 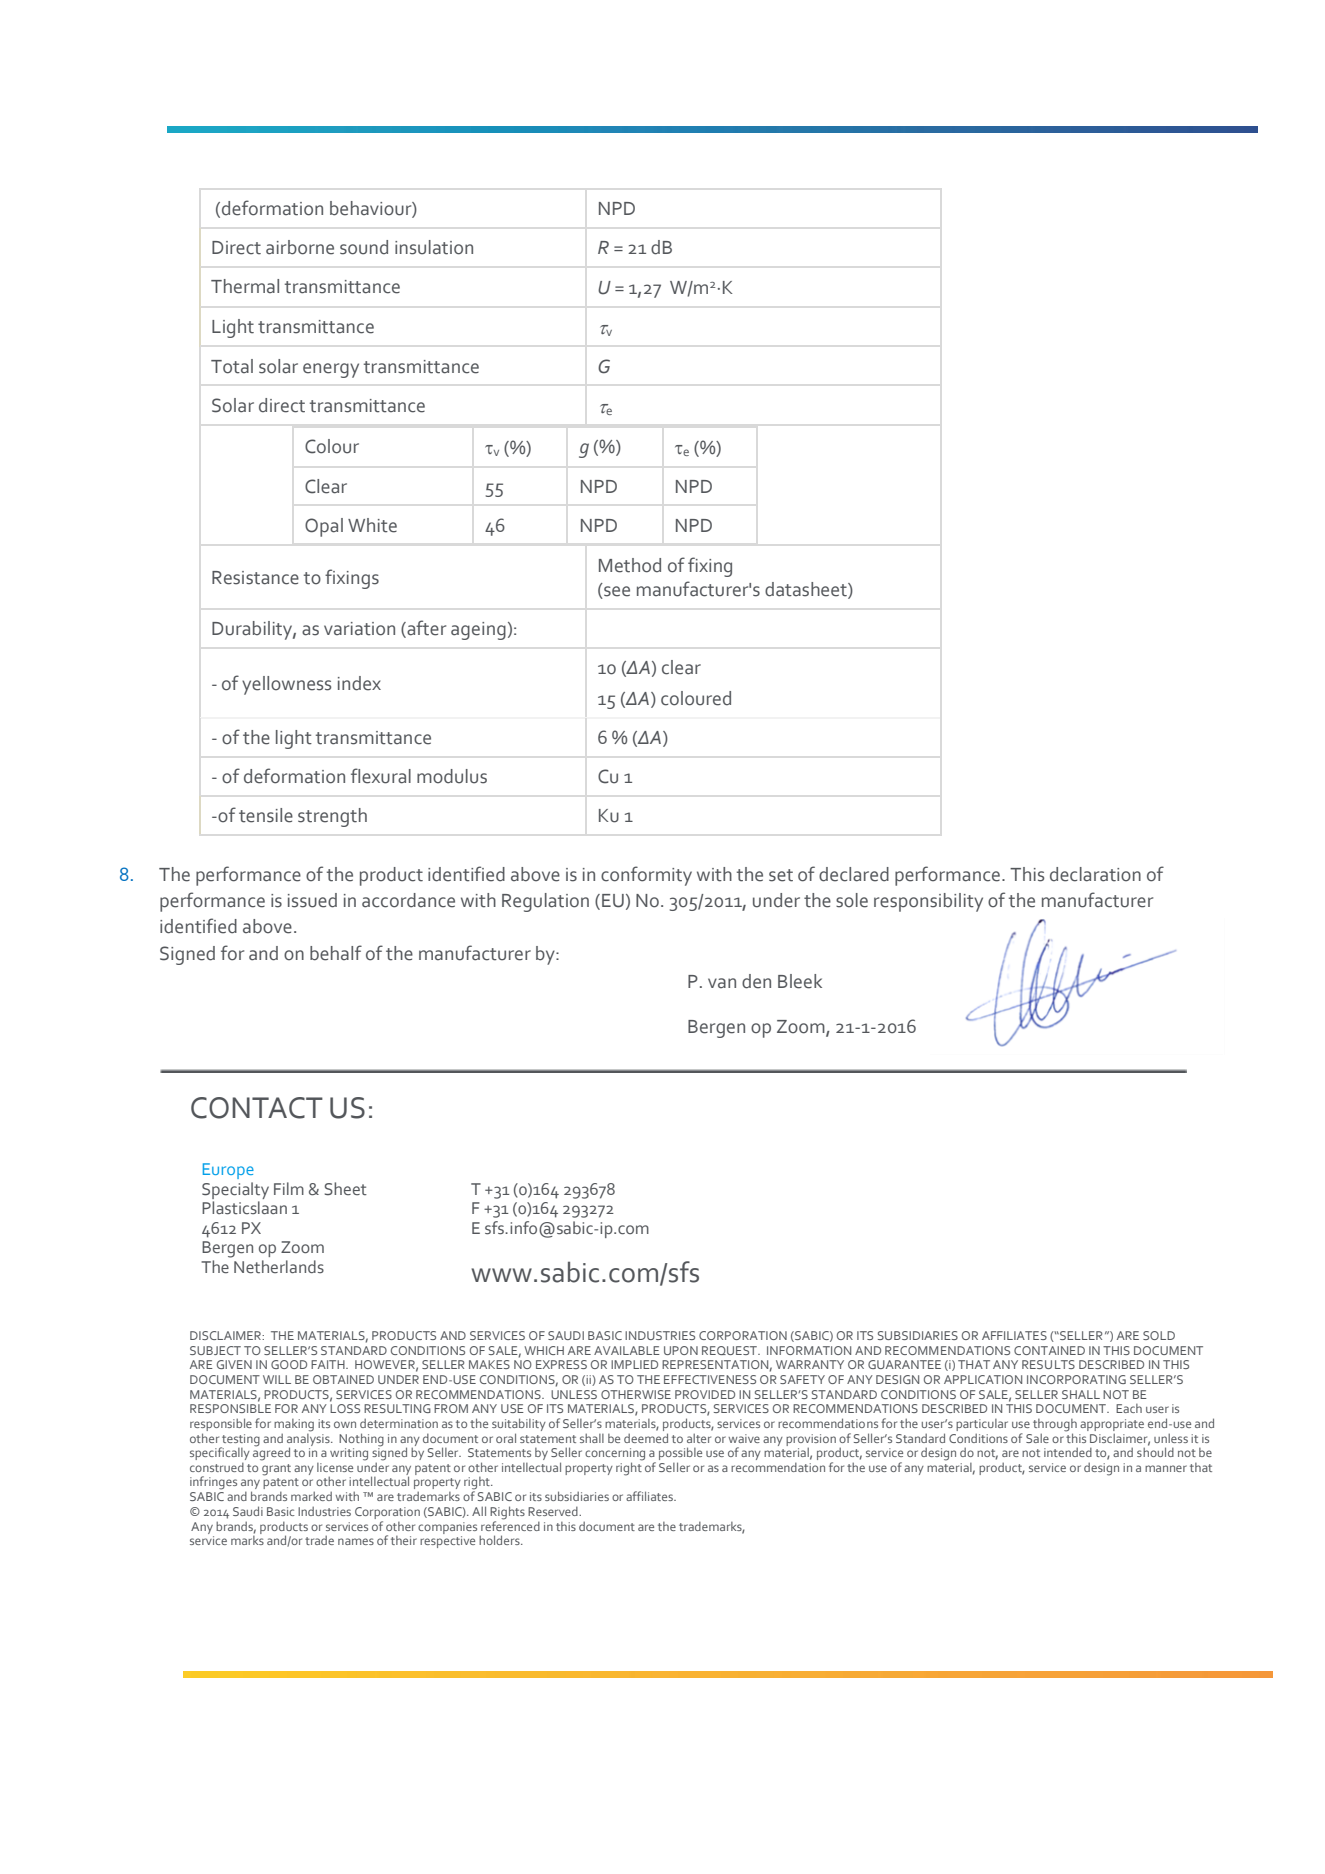 What do you see at coordinates (434, 247) in the document?
I see `insulation` at bounding box center [434, 247].
